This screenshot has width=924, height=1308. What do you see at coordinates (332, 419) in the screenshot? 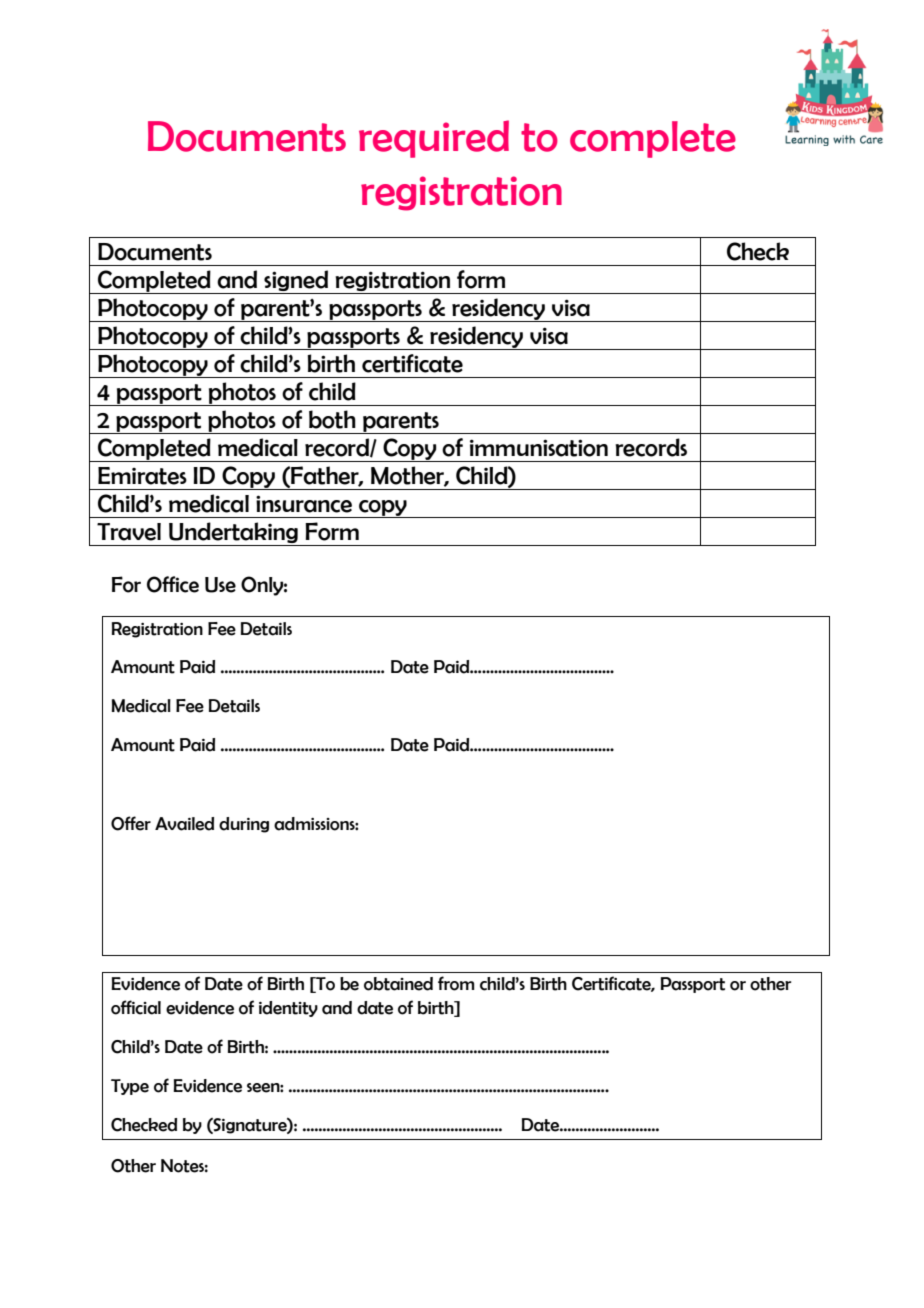
I see `both` at bounding box center [332, 419].
